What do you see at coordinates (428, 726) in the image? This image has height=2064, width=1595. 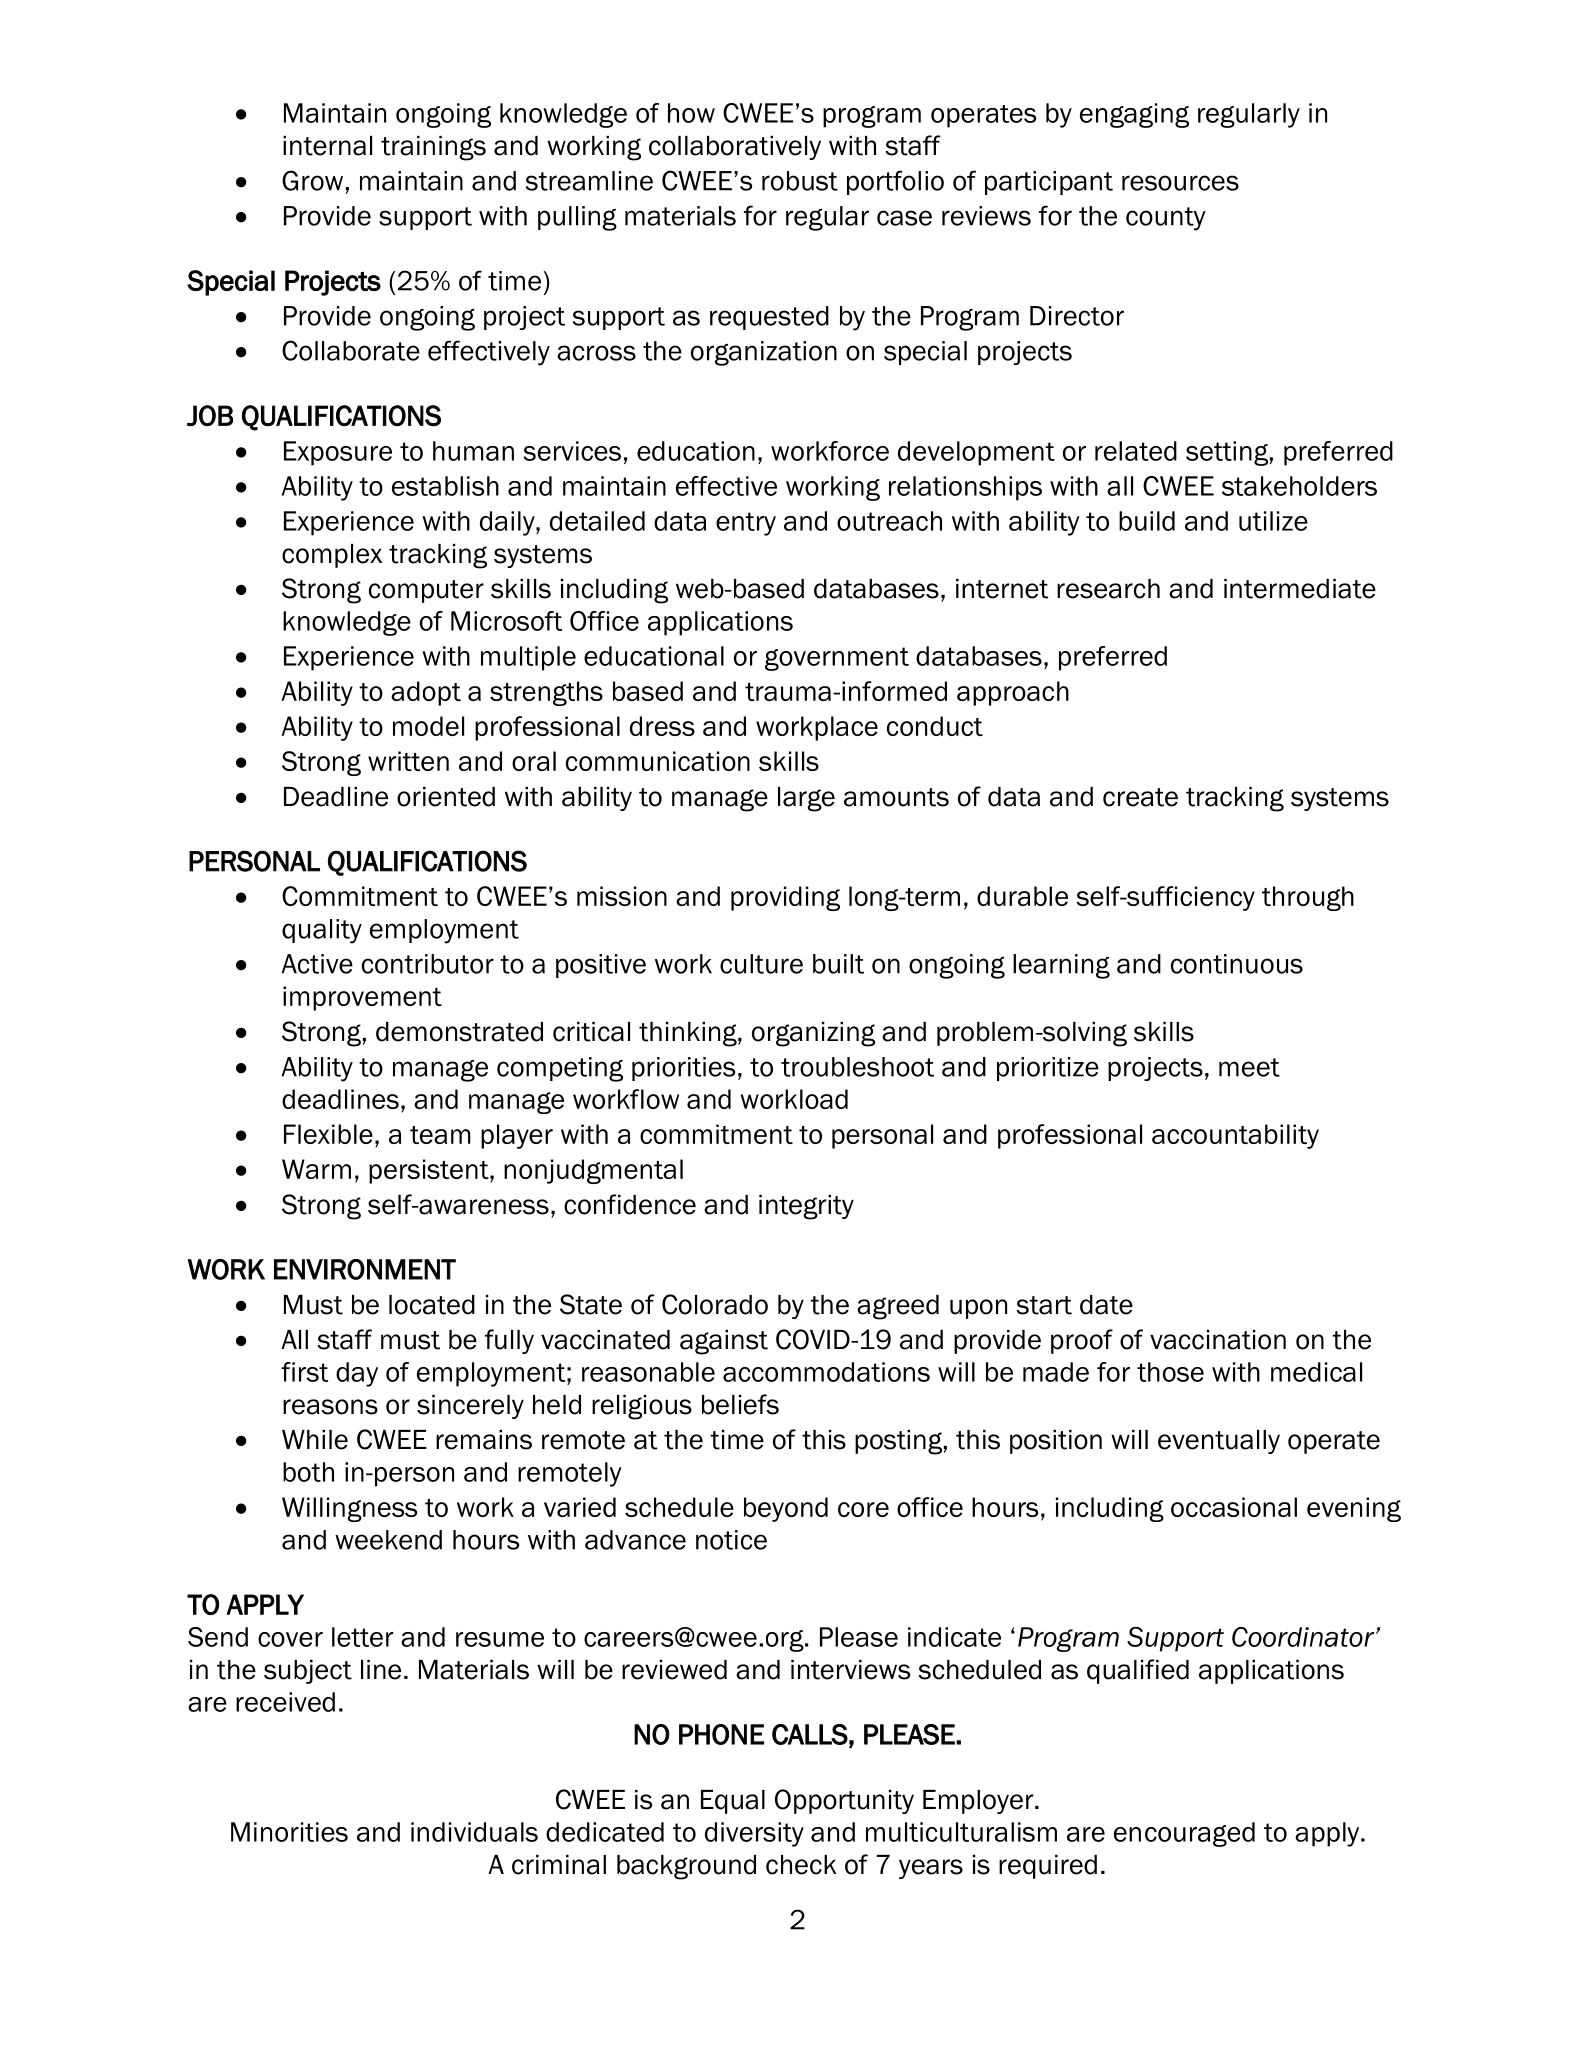 I see `model` at bounding box center [428, 726].
